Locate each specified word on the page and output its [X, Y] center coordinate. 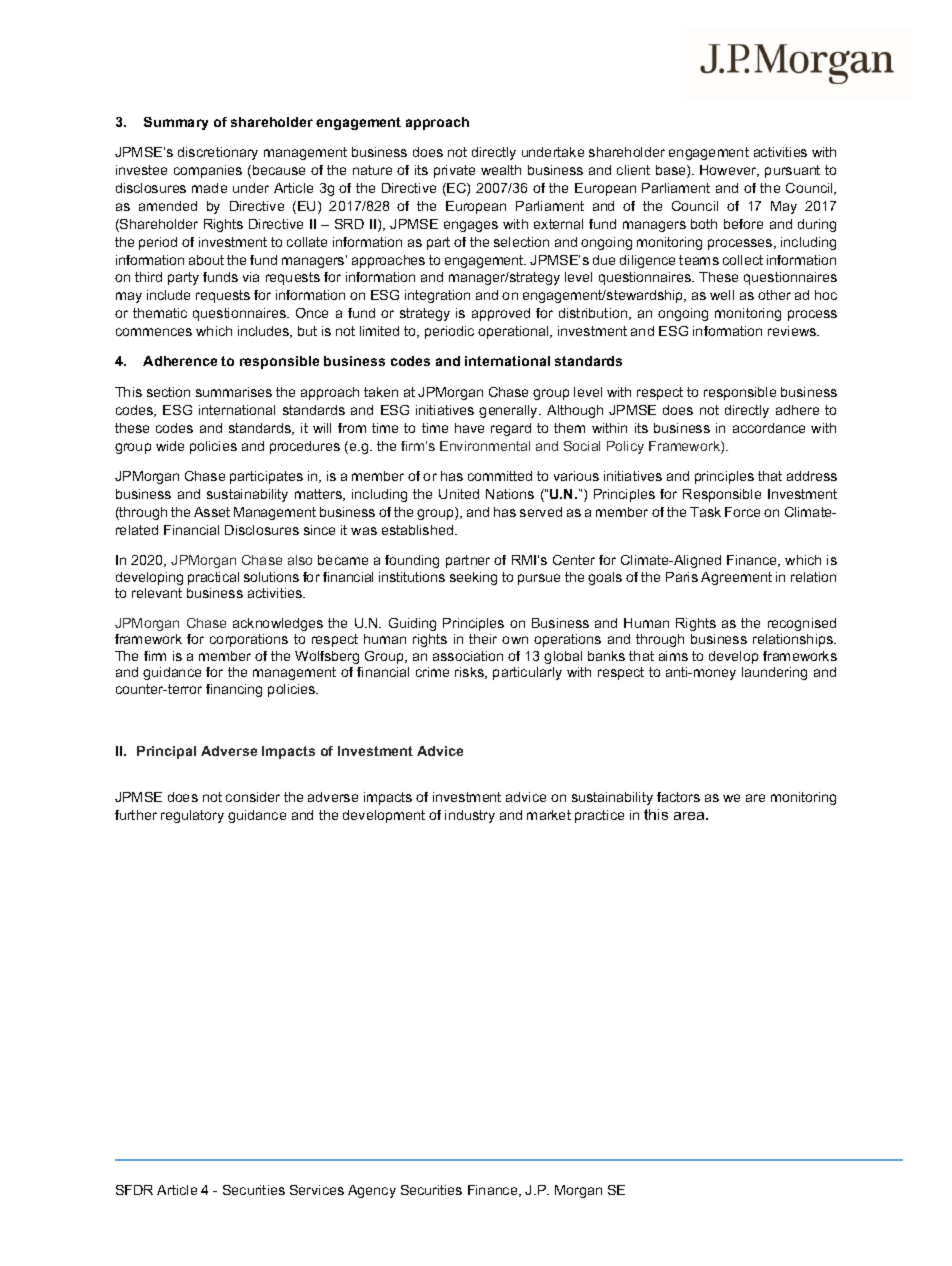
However [729, 171]
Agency [372, 1191]
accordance [769, 428]
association [468, 656]
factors [678, 797]
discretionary [218, 153]
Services [317, 1190]
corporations [249, 640]
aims [673, 656]
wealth [501, 170]
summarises [234, 392]
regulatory [192, 816]
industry [470, 816]
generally [510, 411]
